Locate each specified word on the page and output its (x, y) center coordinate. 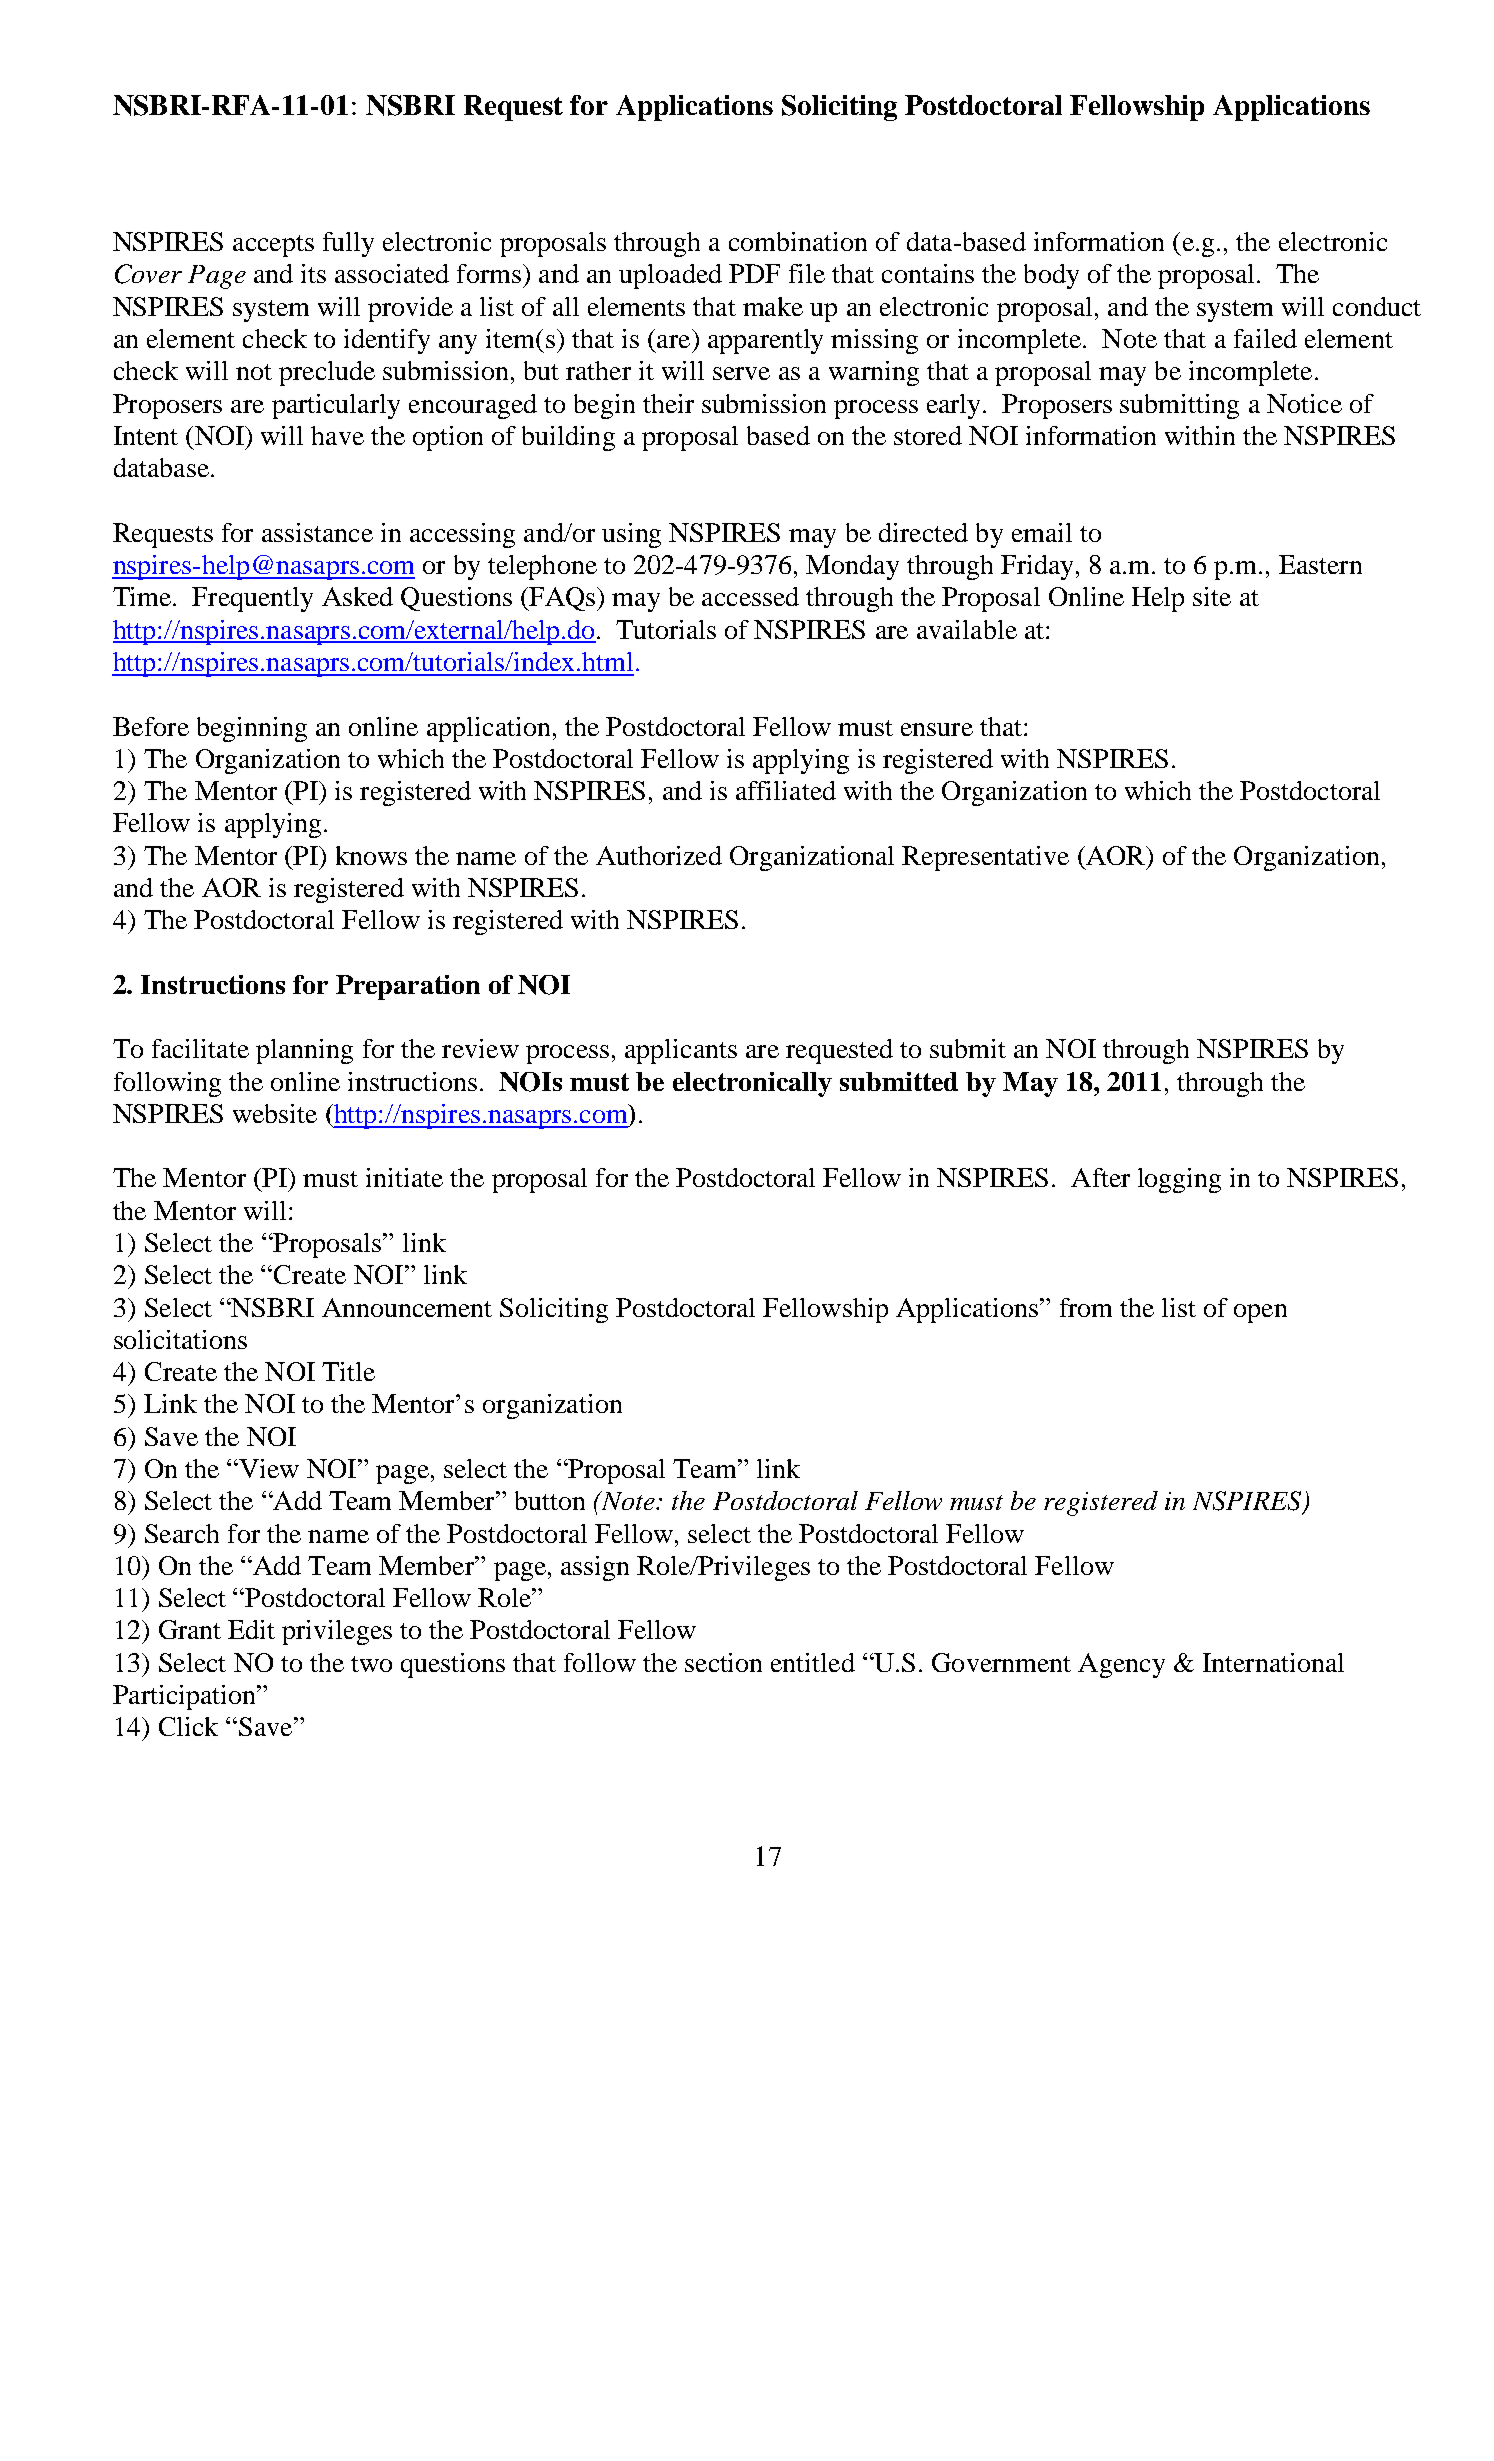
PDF (754, 273)
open (1260, 1313)
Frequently (252, 599)
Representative (985, 858)
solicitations (180, 1339)
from (1086, 1307)
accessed (750, 596)
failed (1265, 338)
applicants (681, 1051)
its (313, 273)
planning (304, 1051)
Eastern (1320, 564)
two (371, 1664)
